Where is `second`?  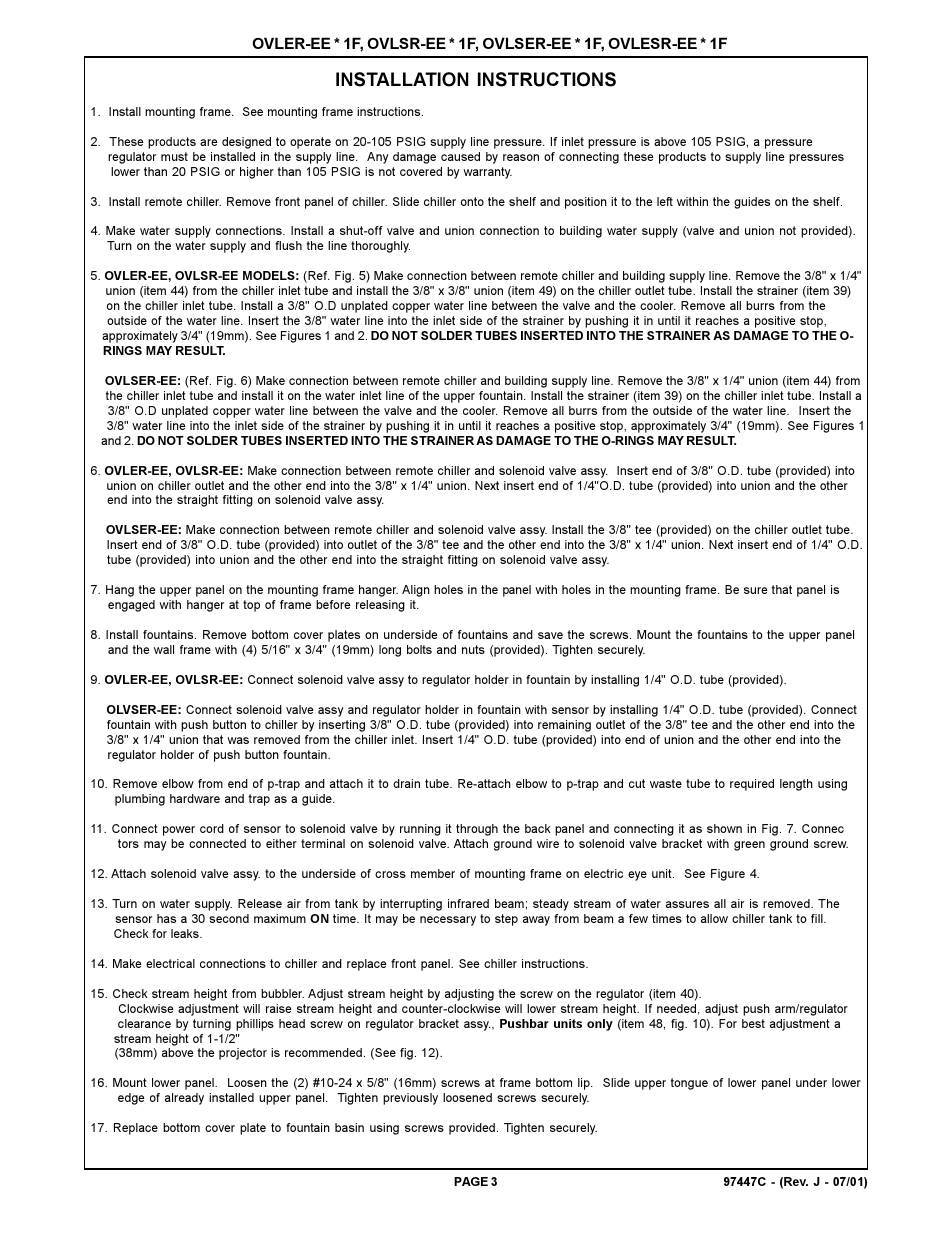
second is located at coordinates (229, 918).
